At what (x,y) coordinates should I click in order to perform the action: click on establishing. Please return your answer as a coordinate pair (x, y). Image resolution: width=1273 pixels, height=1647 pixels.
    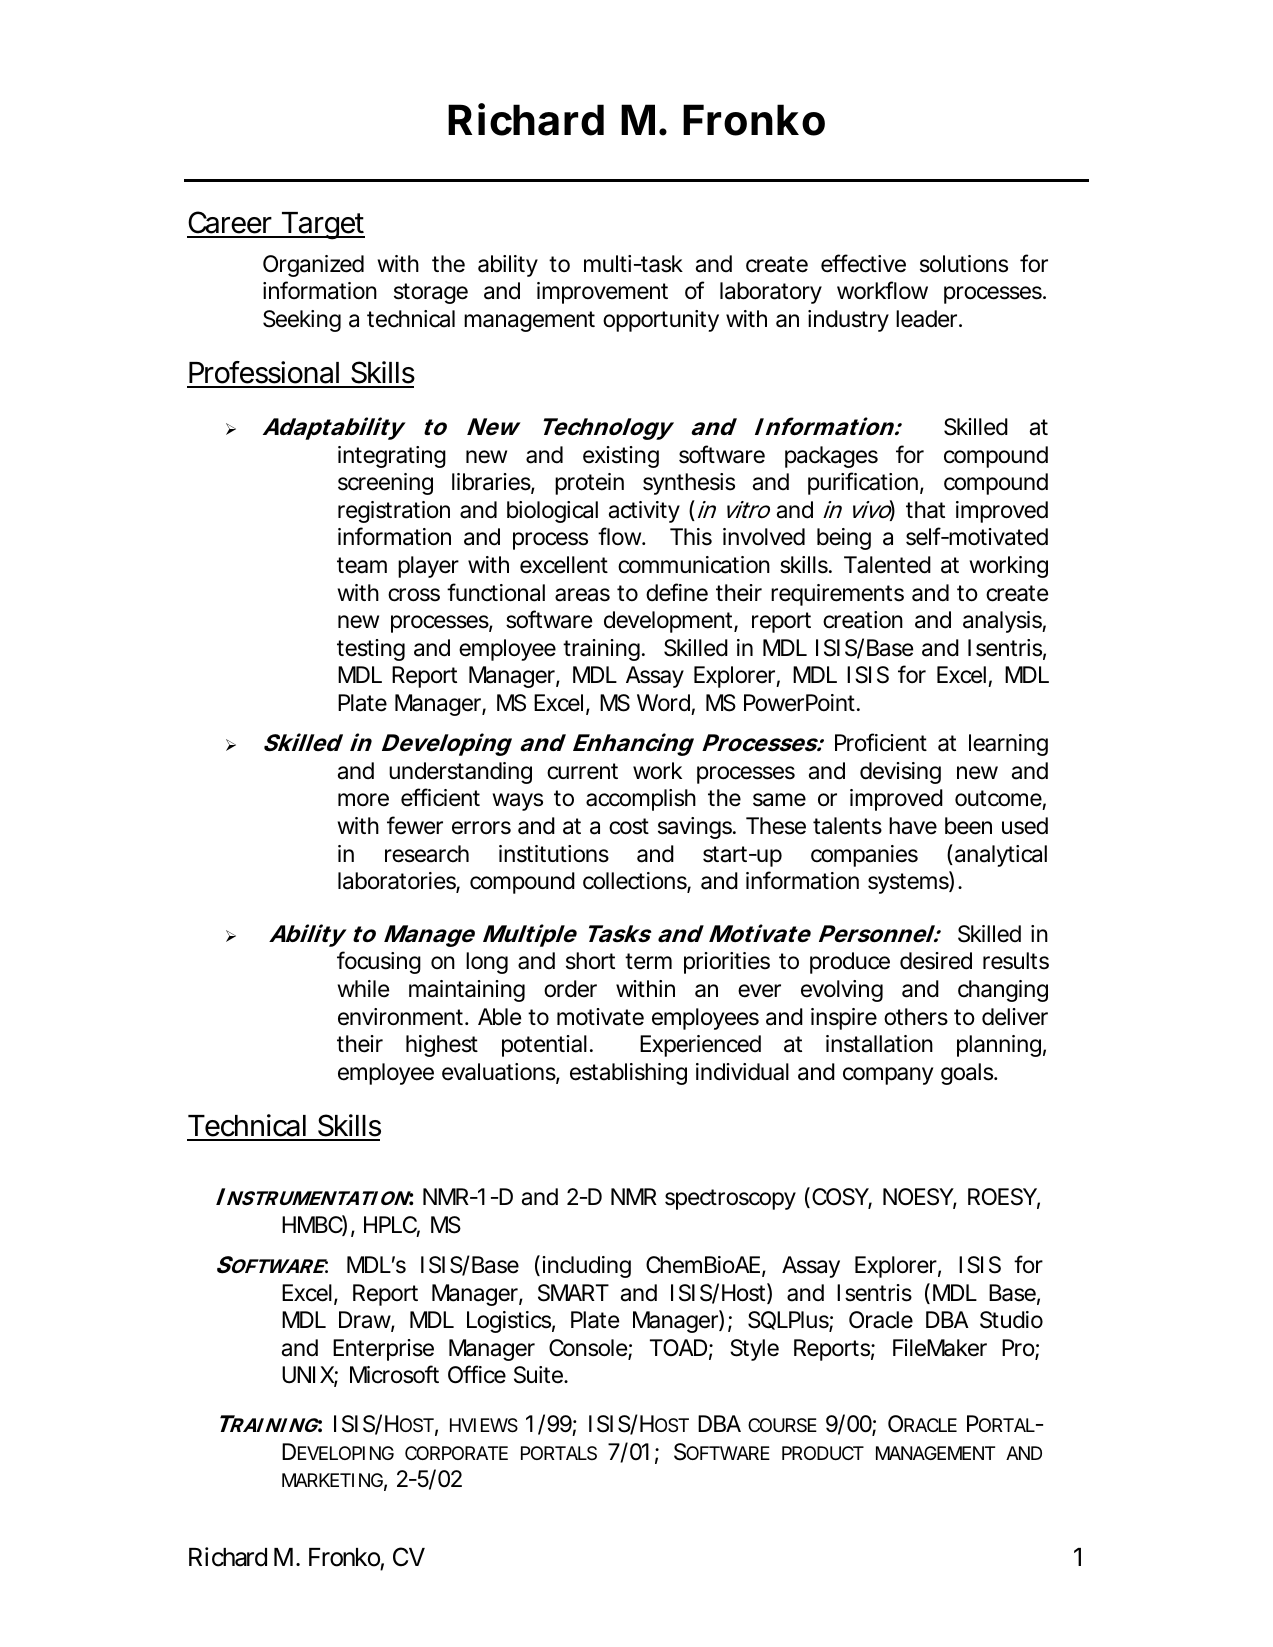
    Looking at the image, I should click on (628, 1074).
